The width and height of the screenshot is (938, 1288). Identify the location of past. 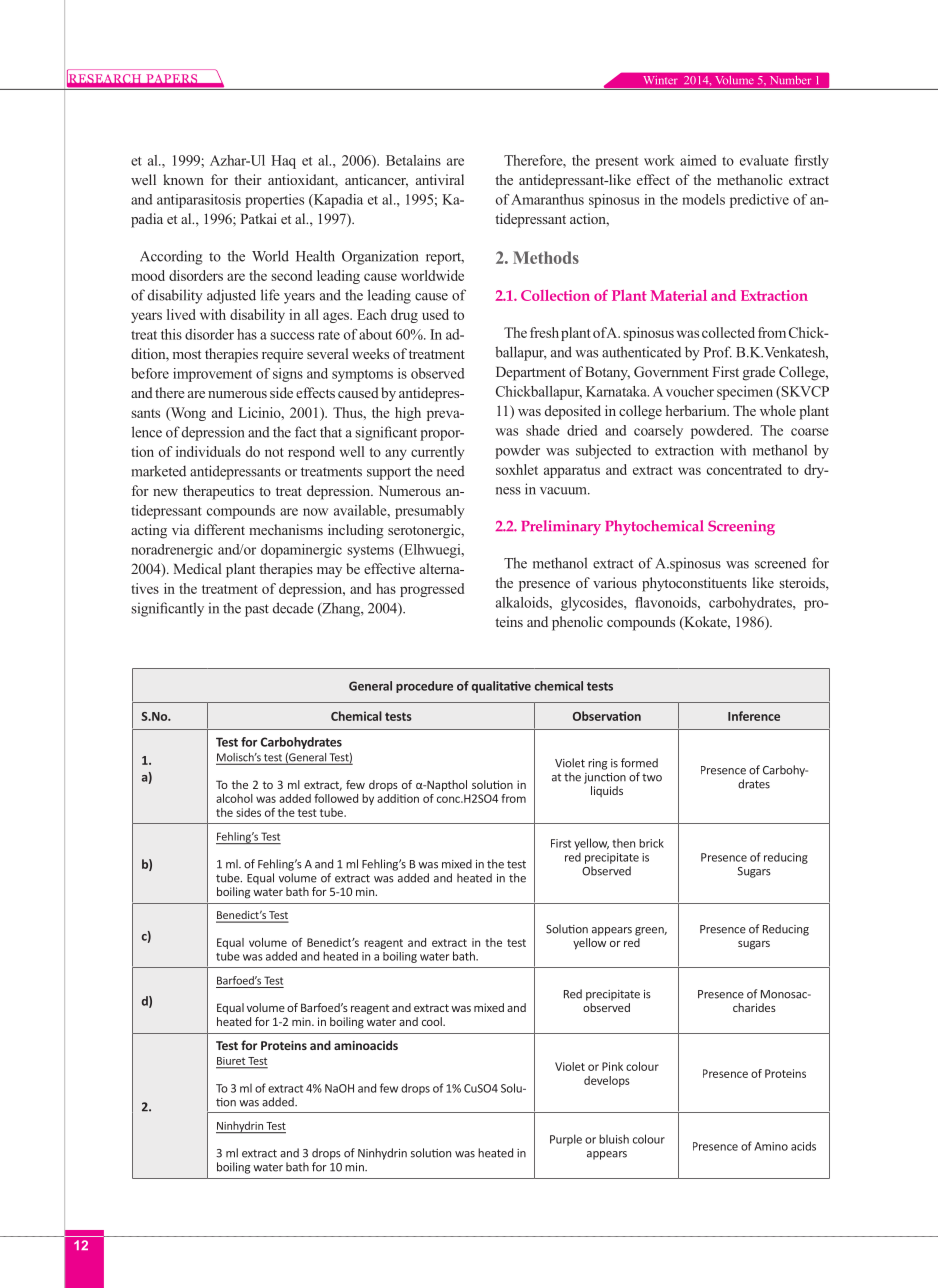
(257, 610).
